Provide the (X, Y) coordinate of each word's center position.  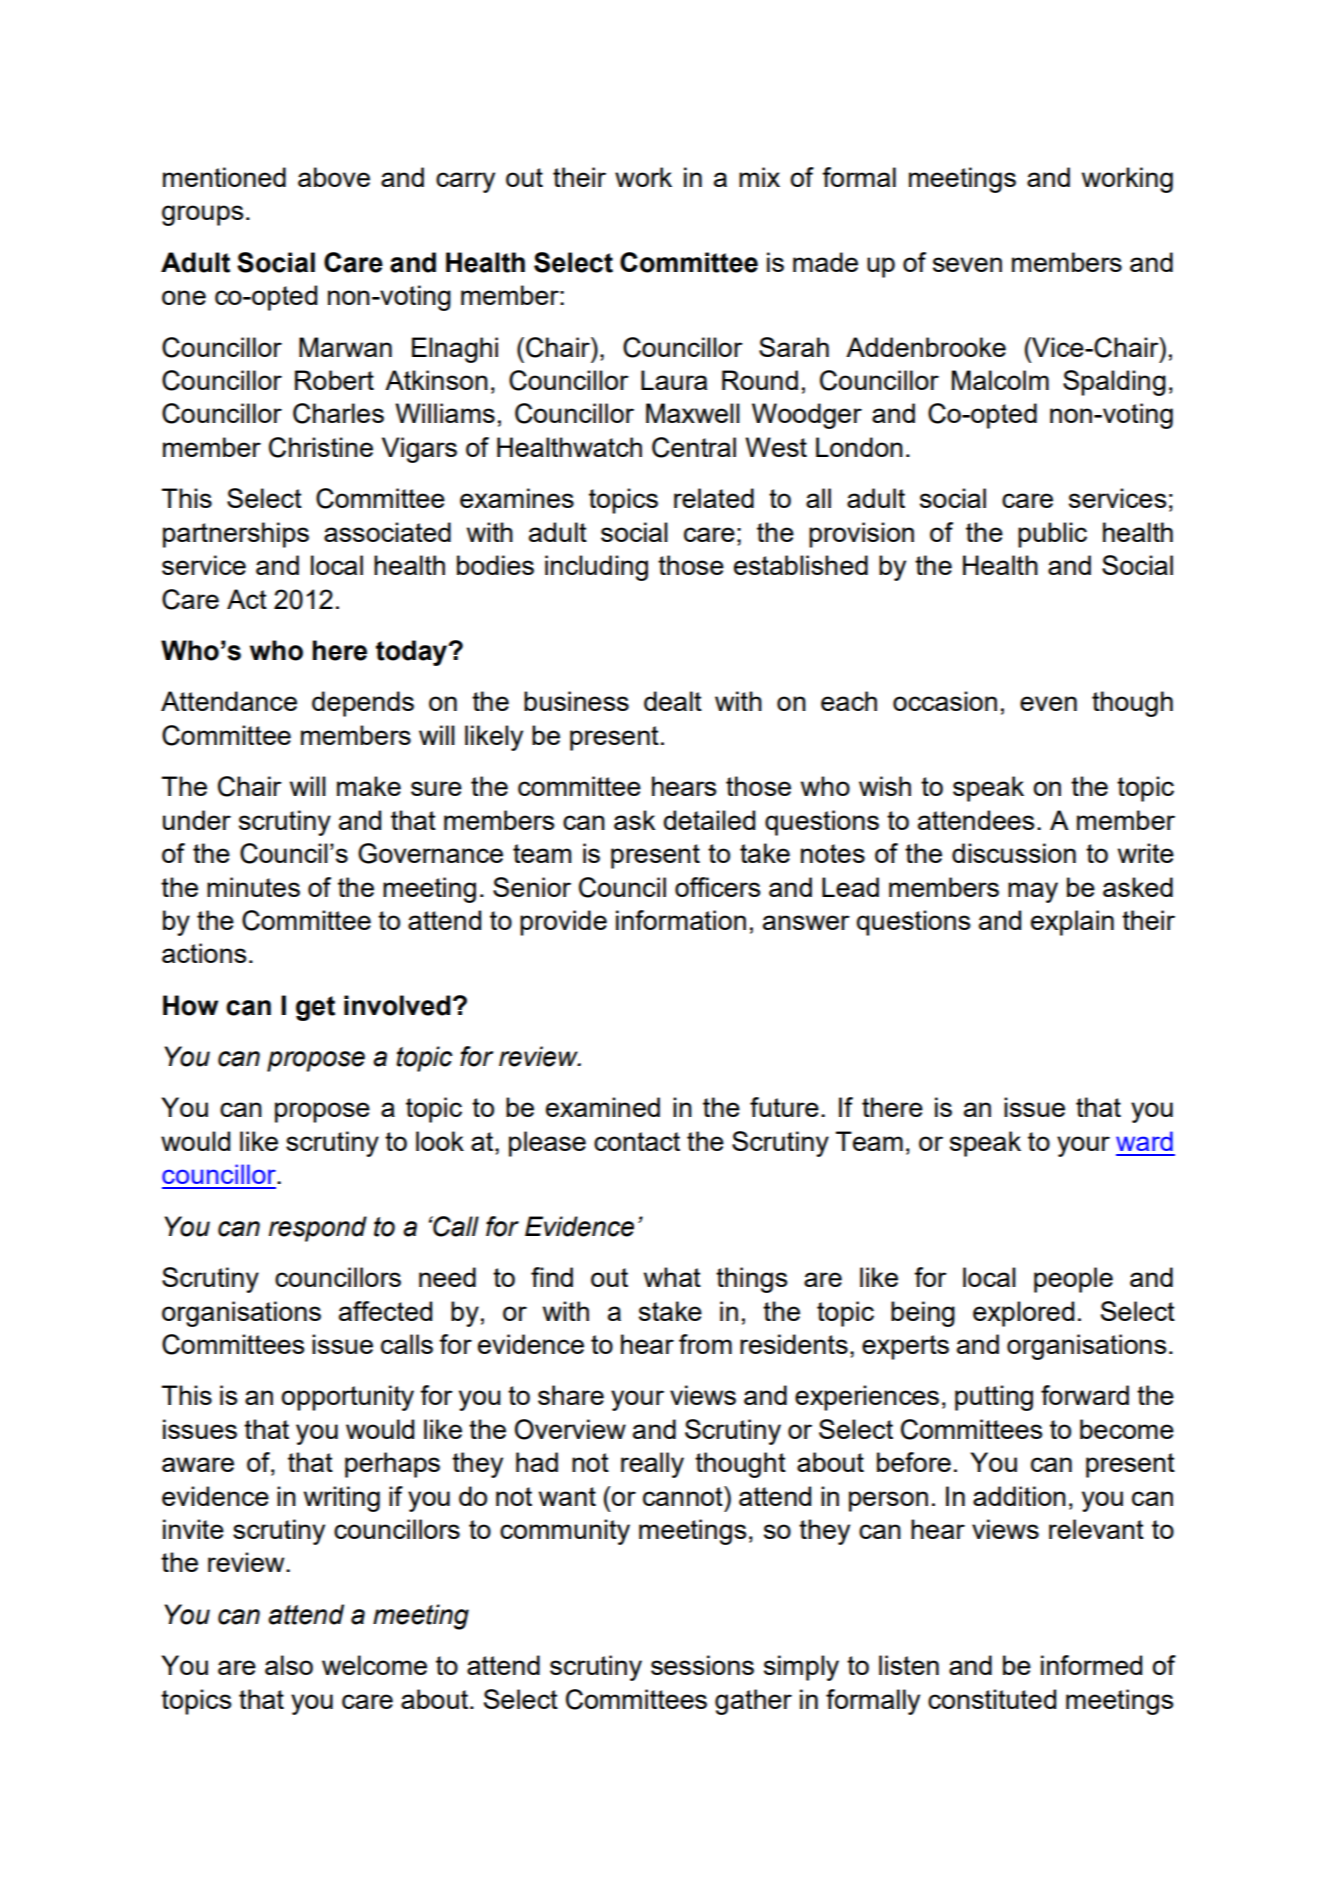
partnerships (236, 535)
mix (759, 177)
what (672, 1277)
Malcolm (1000, 380)
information (681, 920)
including (596, 568)
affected (385, 1311)
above (334, 177)
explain (1072, 923)
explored (1023, 1314)
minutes (253, 887)
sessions (702, 1665)
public (1052, 535)
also (289, 1665)
